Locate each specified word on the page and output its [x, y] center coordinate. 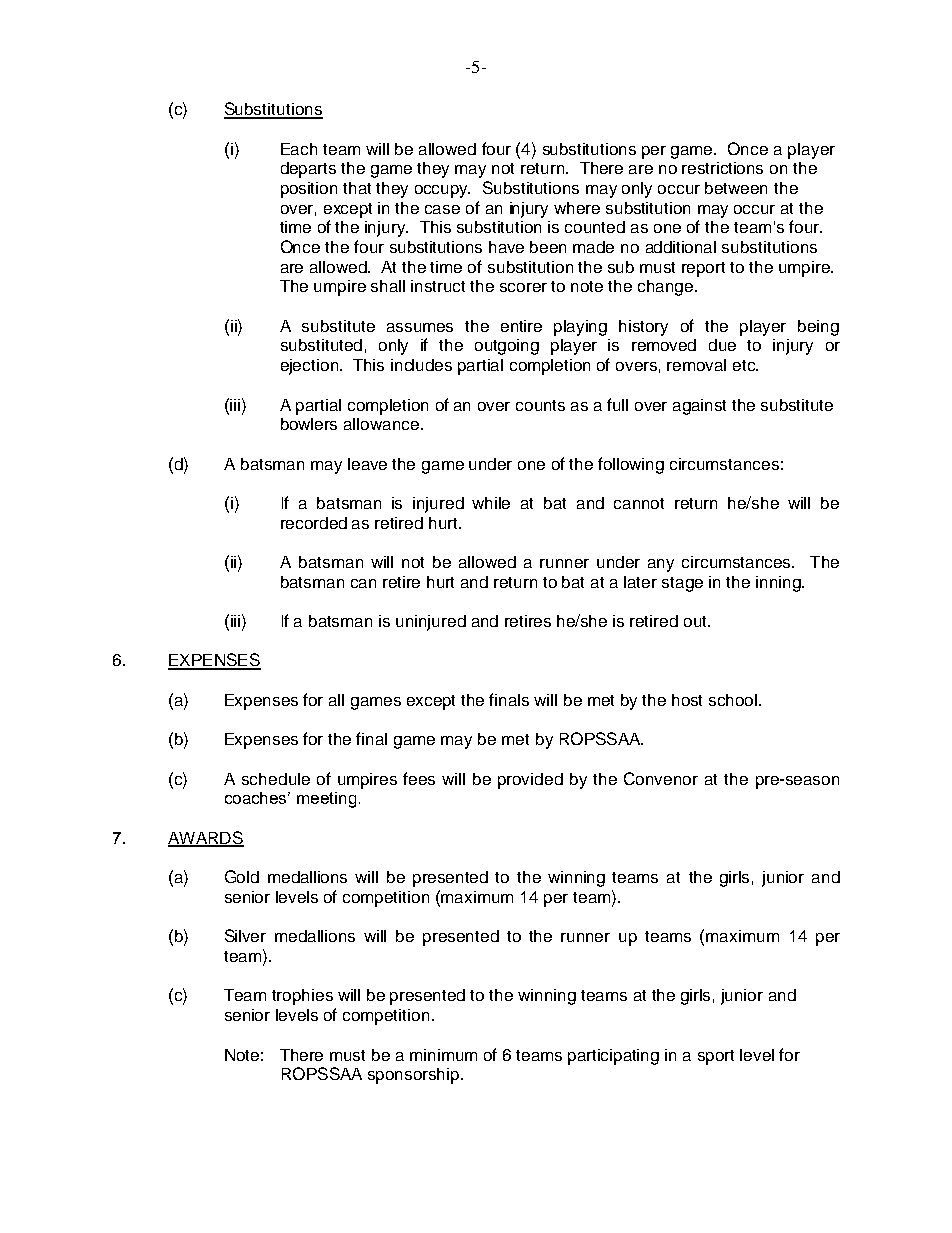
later [640, 582]
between [736, 188]
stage [682, 584]
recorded [314, 523]
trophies [302, 997]
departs [308, 170]
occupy [442, 191]
